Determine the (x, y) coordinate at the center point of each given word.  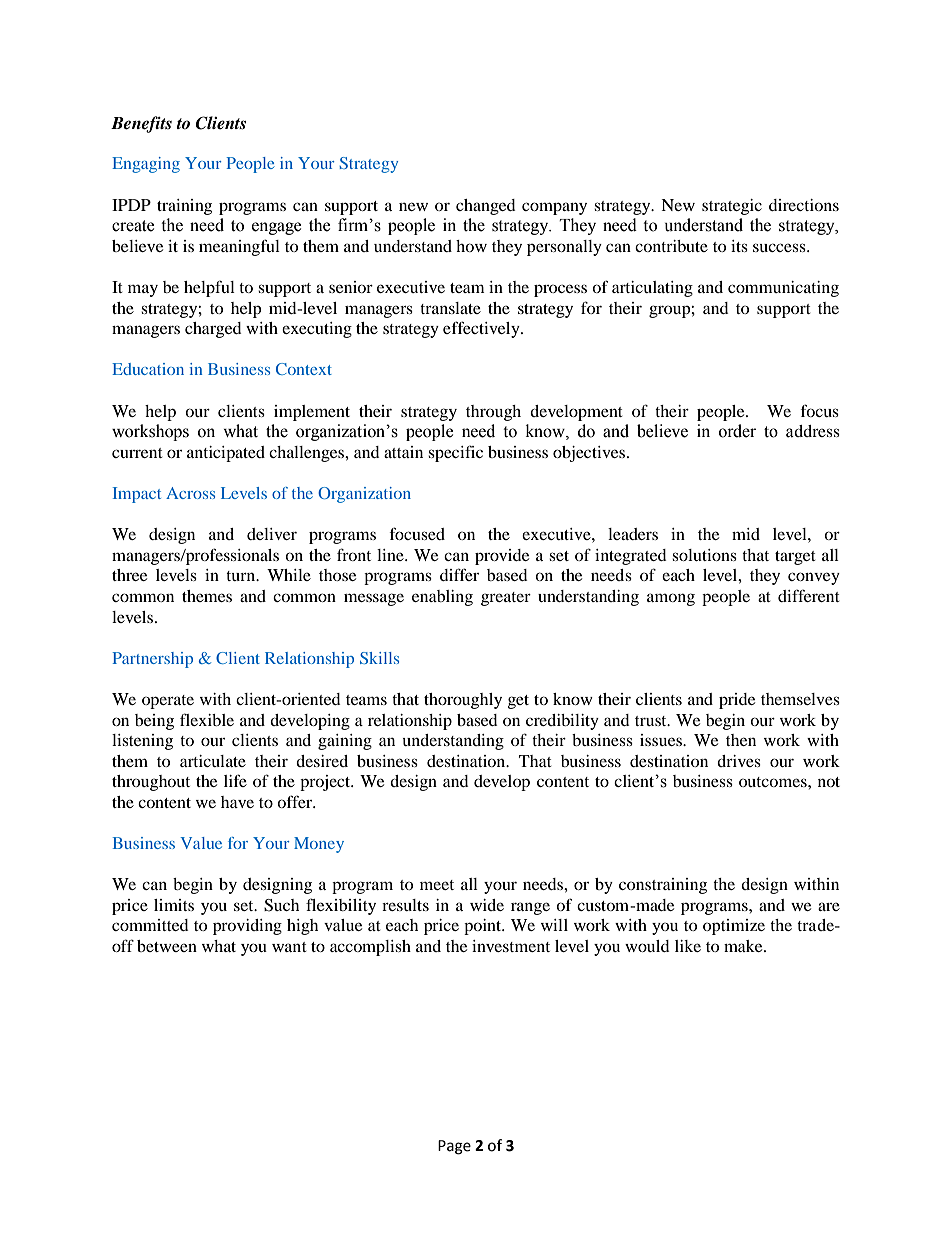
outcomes (774, 782)
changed (486, 207)
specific (455, 453)
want (289, 947)
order (737, 431)
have (237, 802)
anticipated (226, 454)
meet (437, 885)
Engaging (146, 165)
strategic (732, 207)
